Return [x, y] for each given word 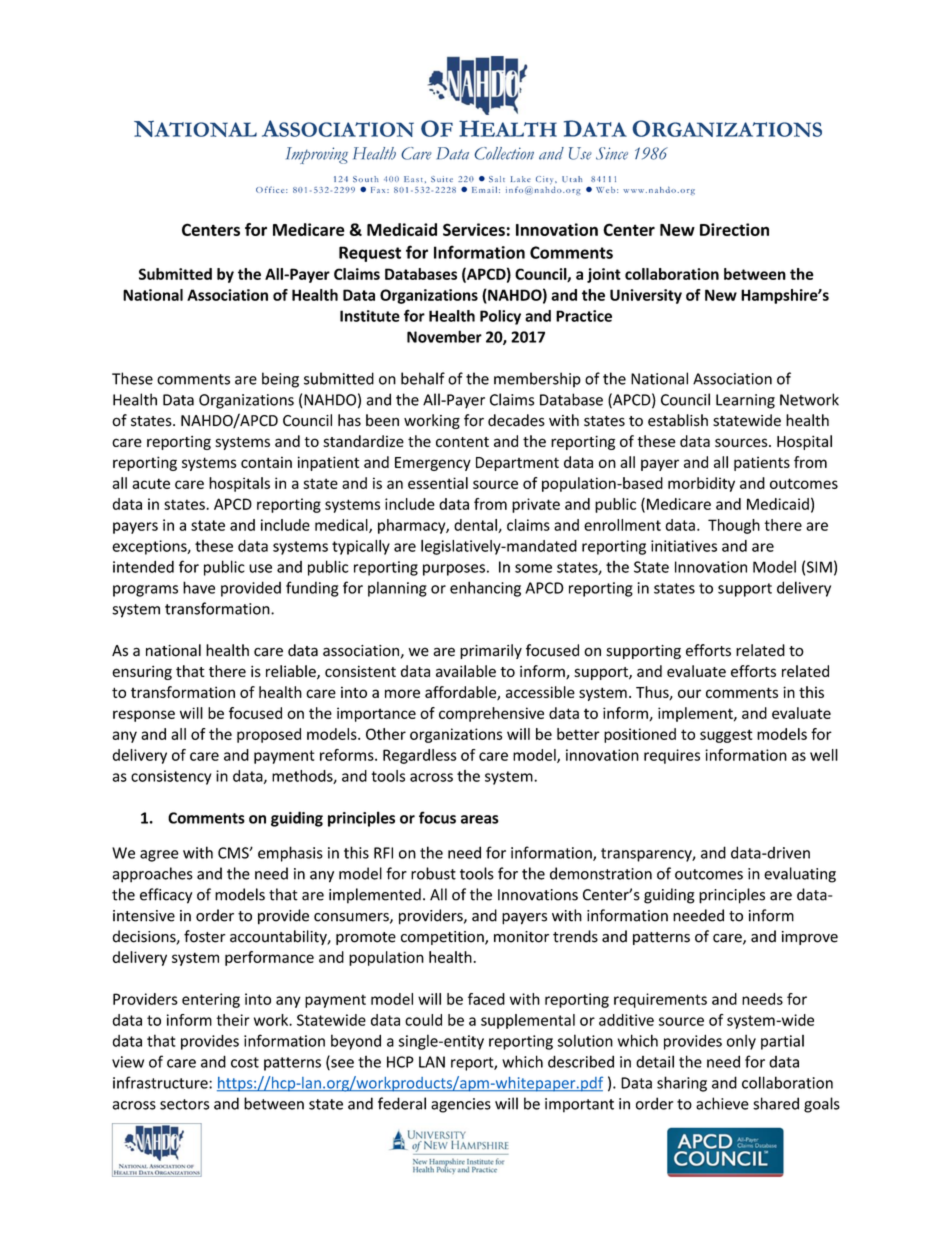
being [280, 380]
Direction [734, 229]
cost [245, 1062]
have [199, 587]
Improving [317, 155]
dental [476, 526]
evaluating [800, 875]
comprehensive [491, 714]
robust [433, 873]
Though [734, 526]
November [444, 336]
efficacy [166, 896]
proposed [269, 735]
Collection [504, 153]
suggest [726, 736]
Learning [745, 401]
